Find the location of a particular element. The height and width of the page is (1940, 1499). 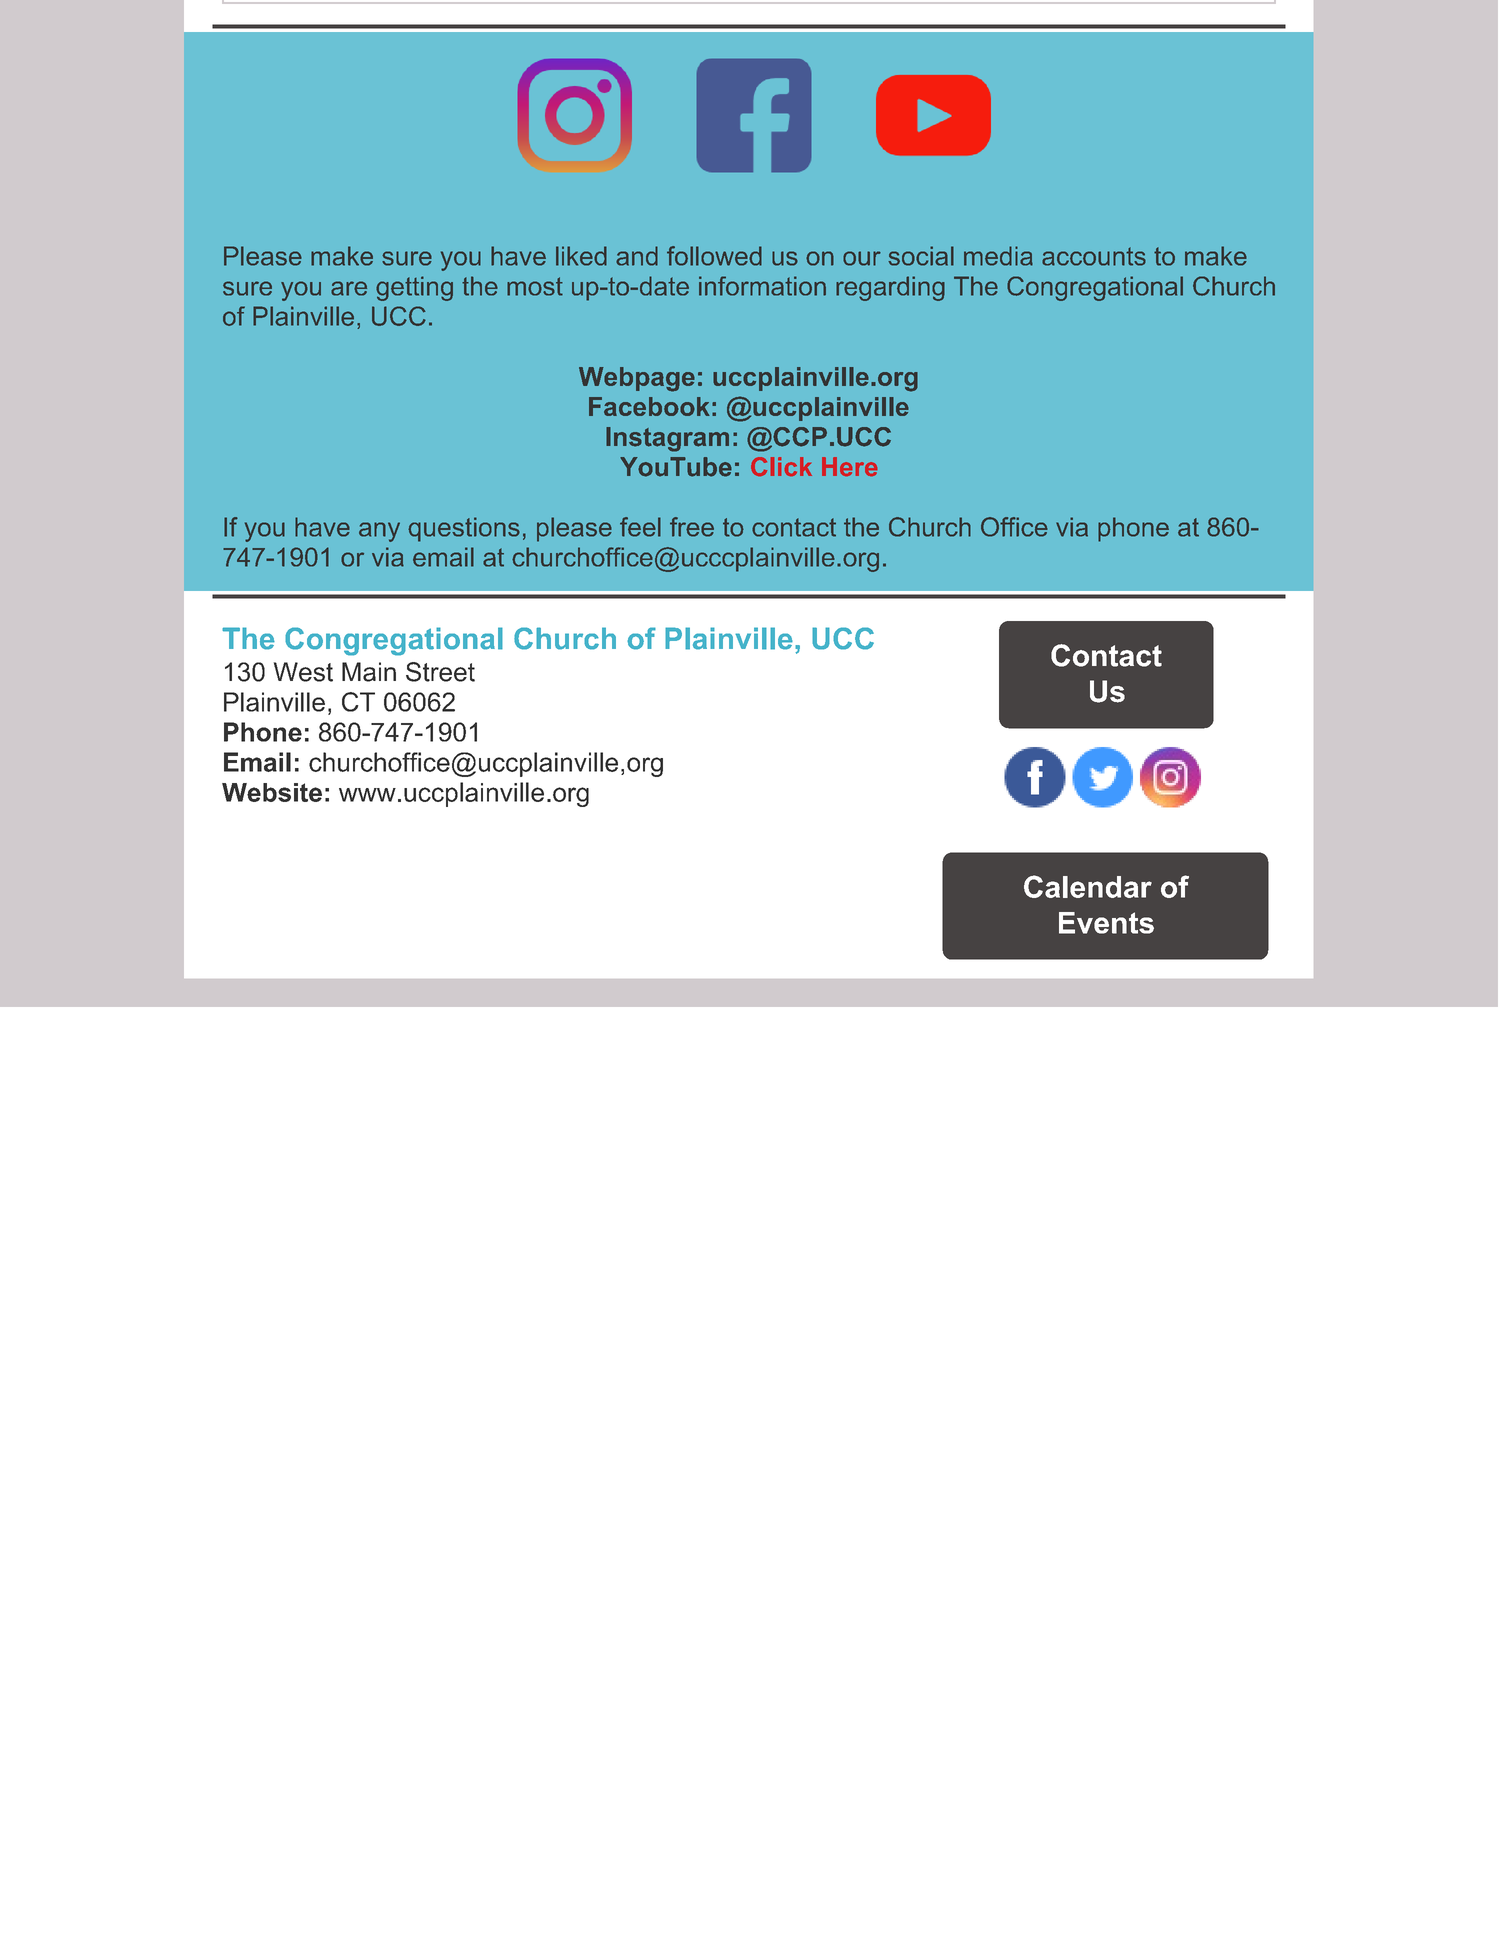

Here is located at coordinates (849, 466).
